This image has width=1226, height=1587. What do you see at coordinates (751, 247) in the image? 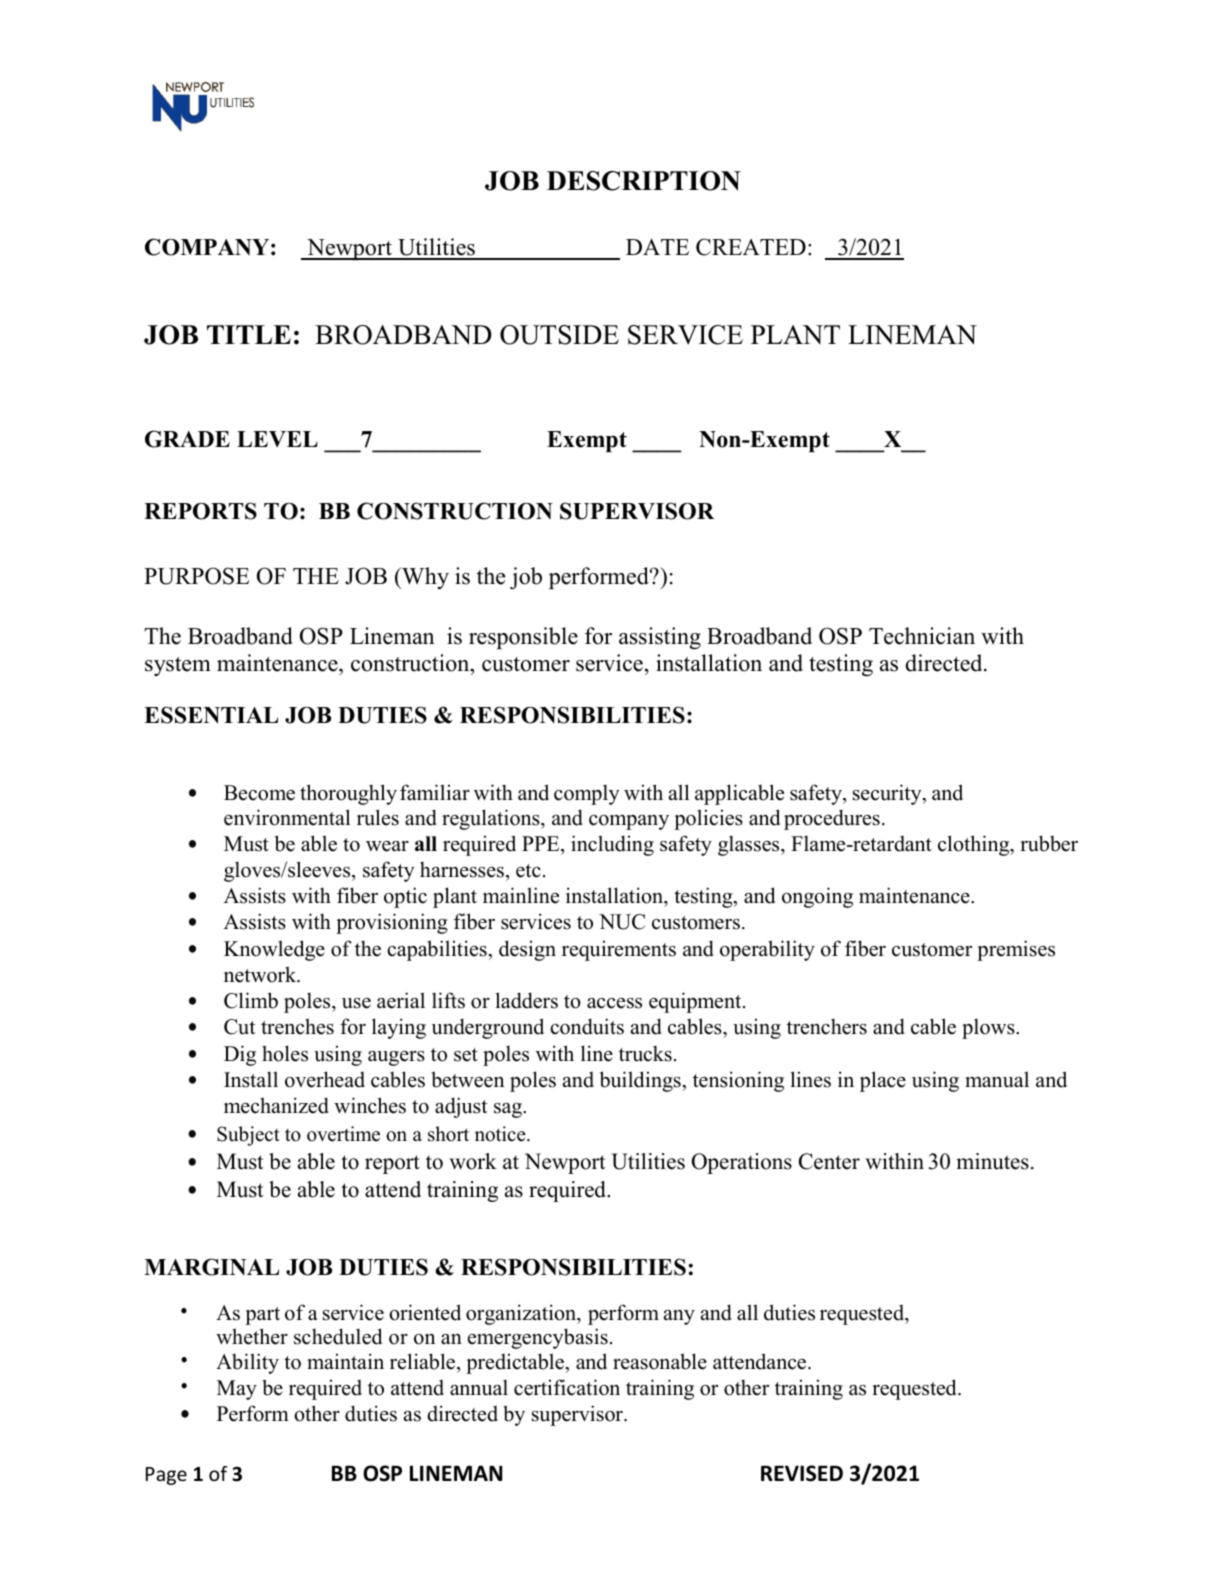
I see `CREATED` at bounding box center [751, 247].
